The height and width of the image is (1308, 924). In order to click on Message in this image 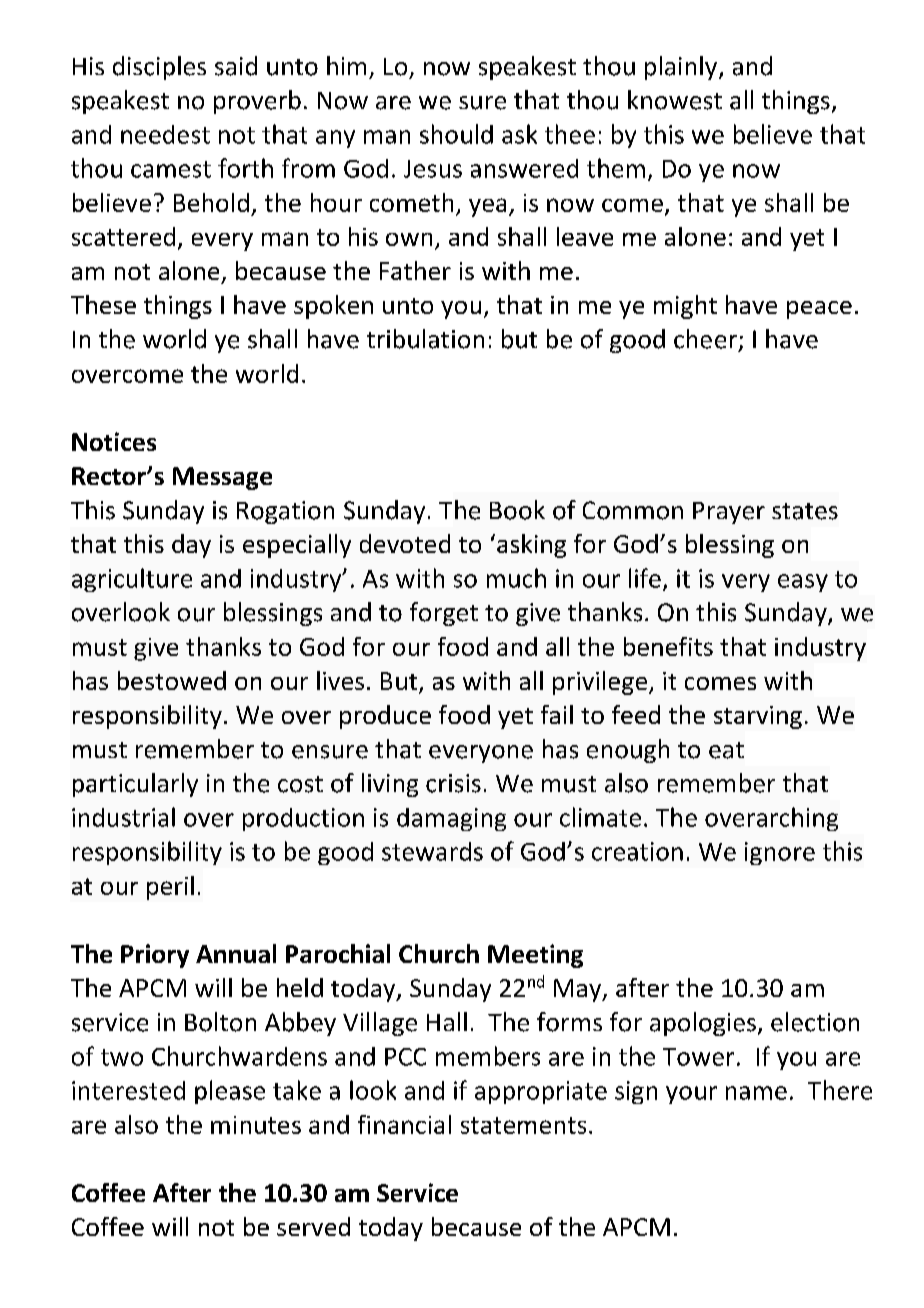, I will do `click(222, 478)`.
